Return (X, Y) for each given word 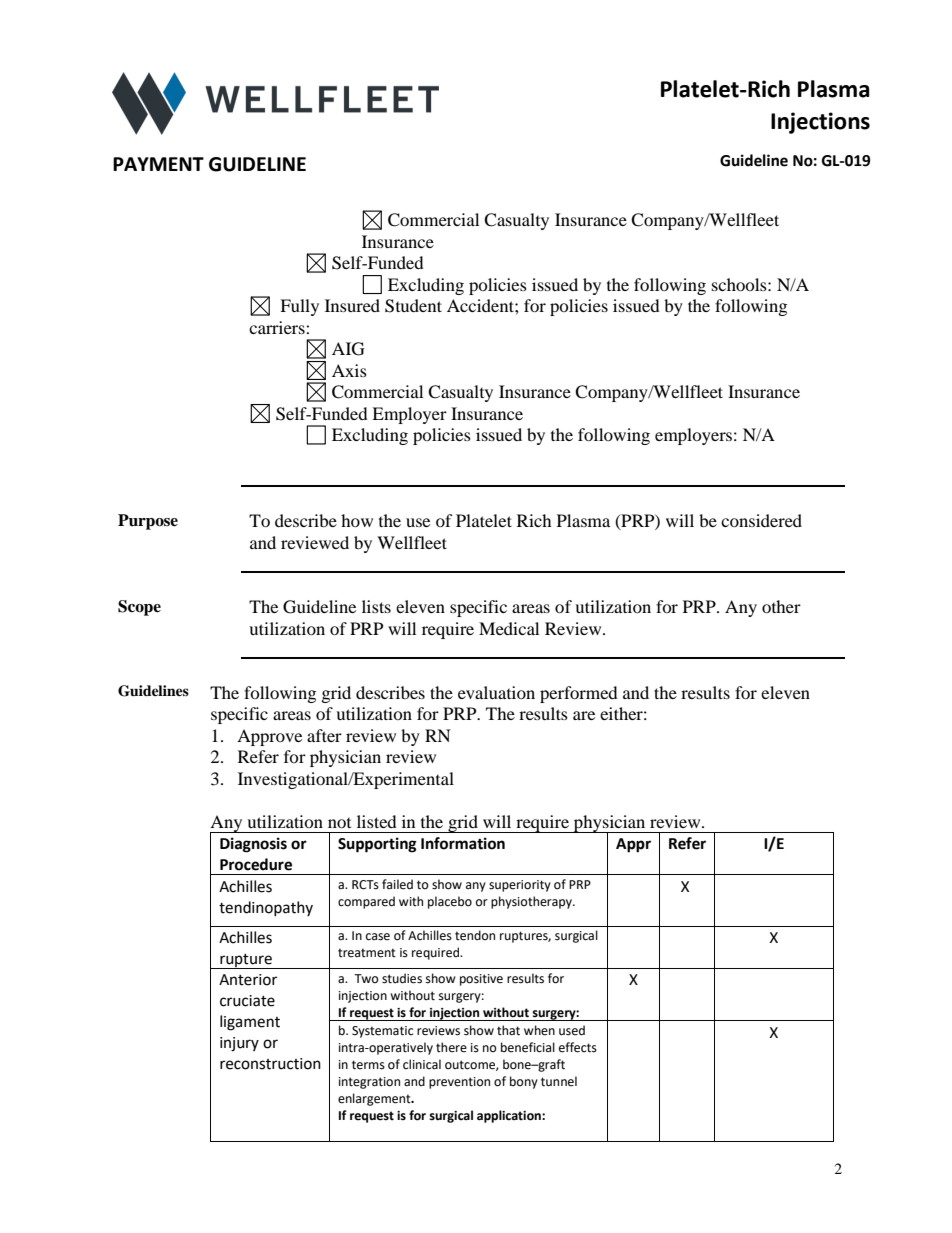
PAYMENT (158, 164)
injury (239, 1044)
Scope (139, 608)
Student (413, 306)
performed (579, 694)
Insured (352, 305)
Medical (509, 628)
